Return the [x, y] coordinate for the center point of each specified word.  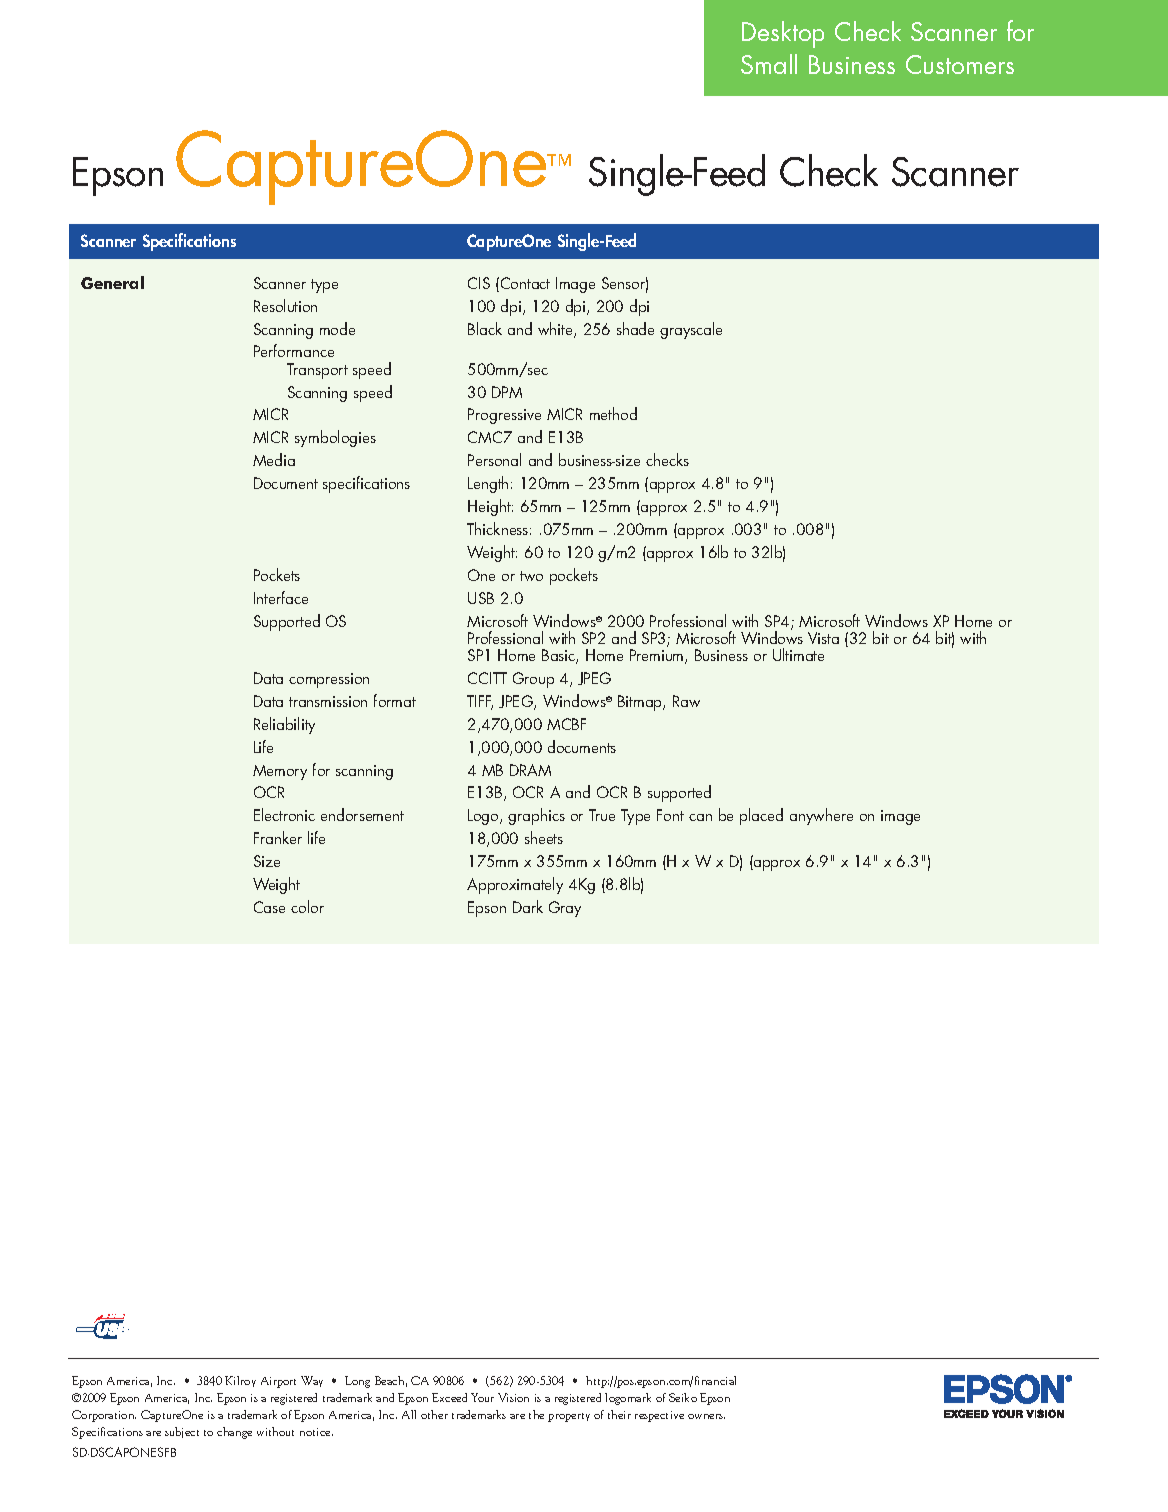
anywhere [821, 816]
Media [274, 459]
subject [182, 1432]
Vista [823, 638]
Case [269, 907]
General [112, 282]
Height [490, 507]
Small [769, 64]
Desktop [783, 34]
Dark [528, 906]
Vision [513, 1397]
